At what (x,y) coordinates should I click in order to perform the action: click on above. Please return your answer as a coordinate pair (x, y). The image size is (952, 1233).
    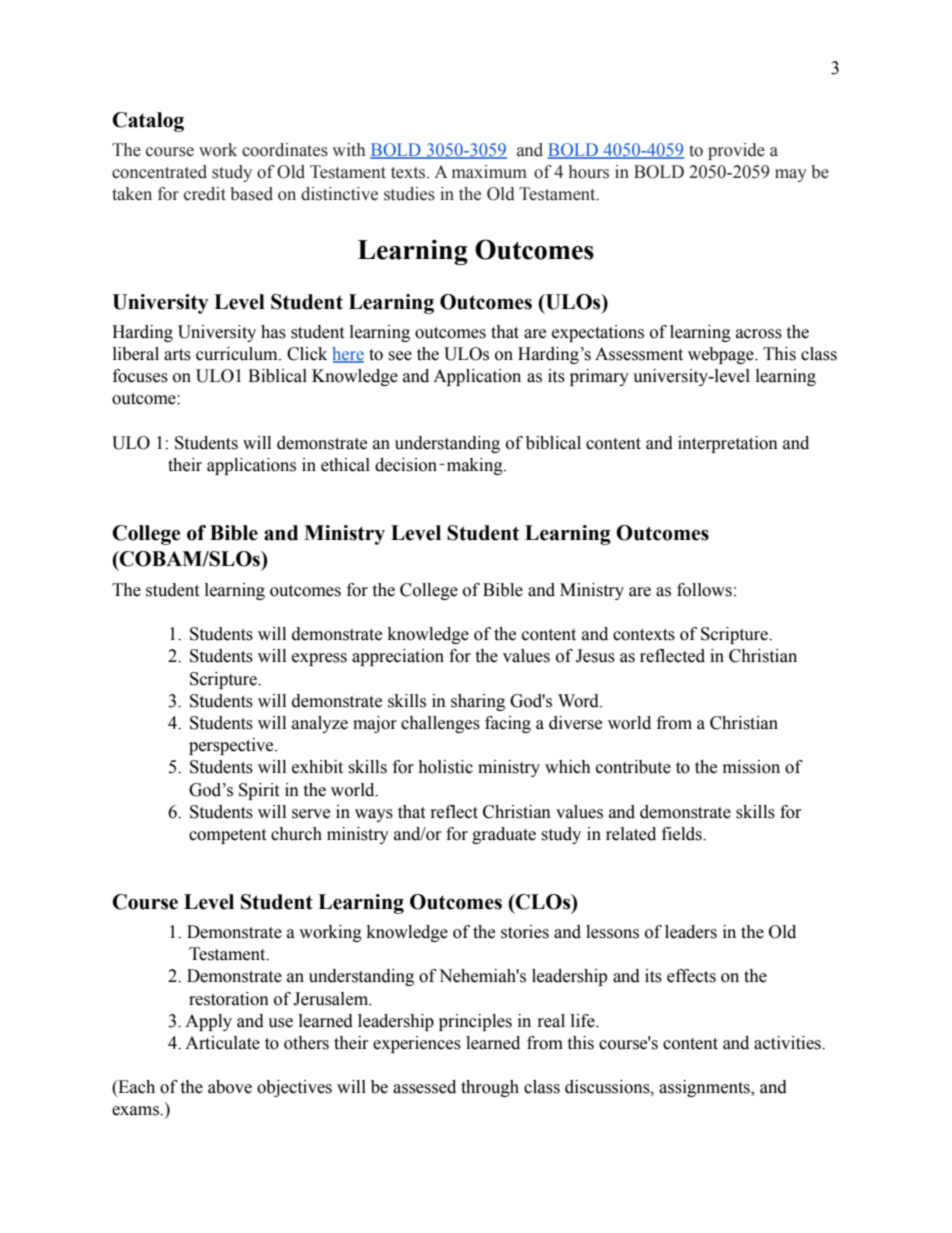
    Looking at the image, I should click on (230, 1087).
